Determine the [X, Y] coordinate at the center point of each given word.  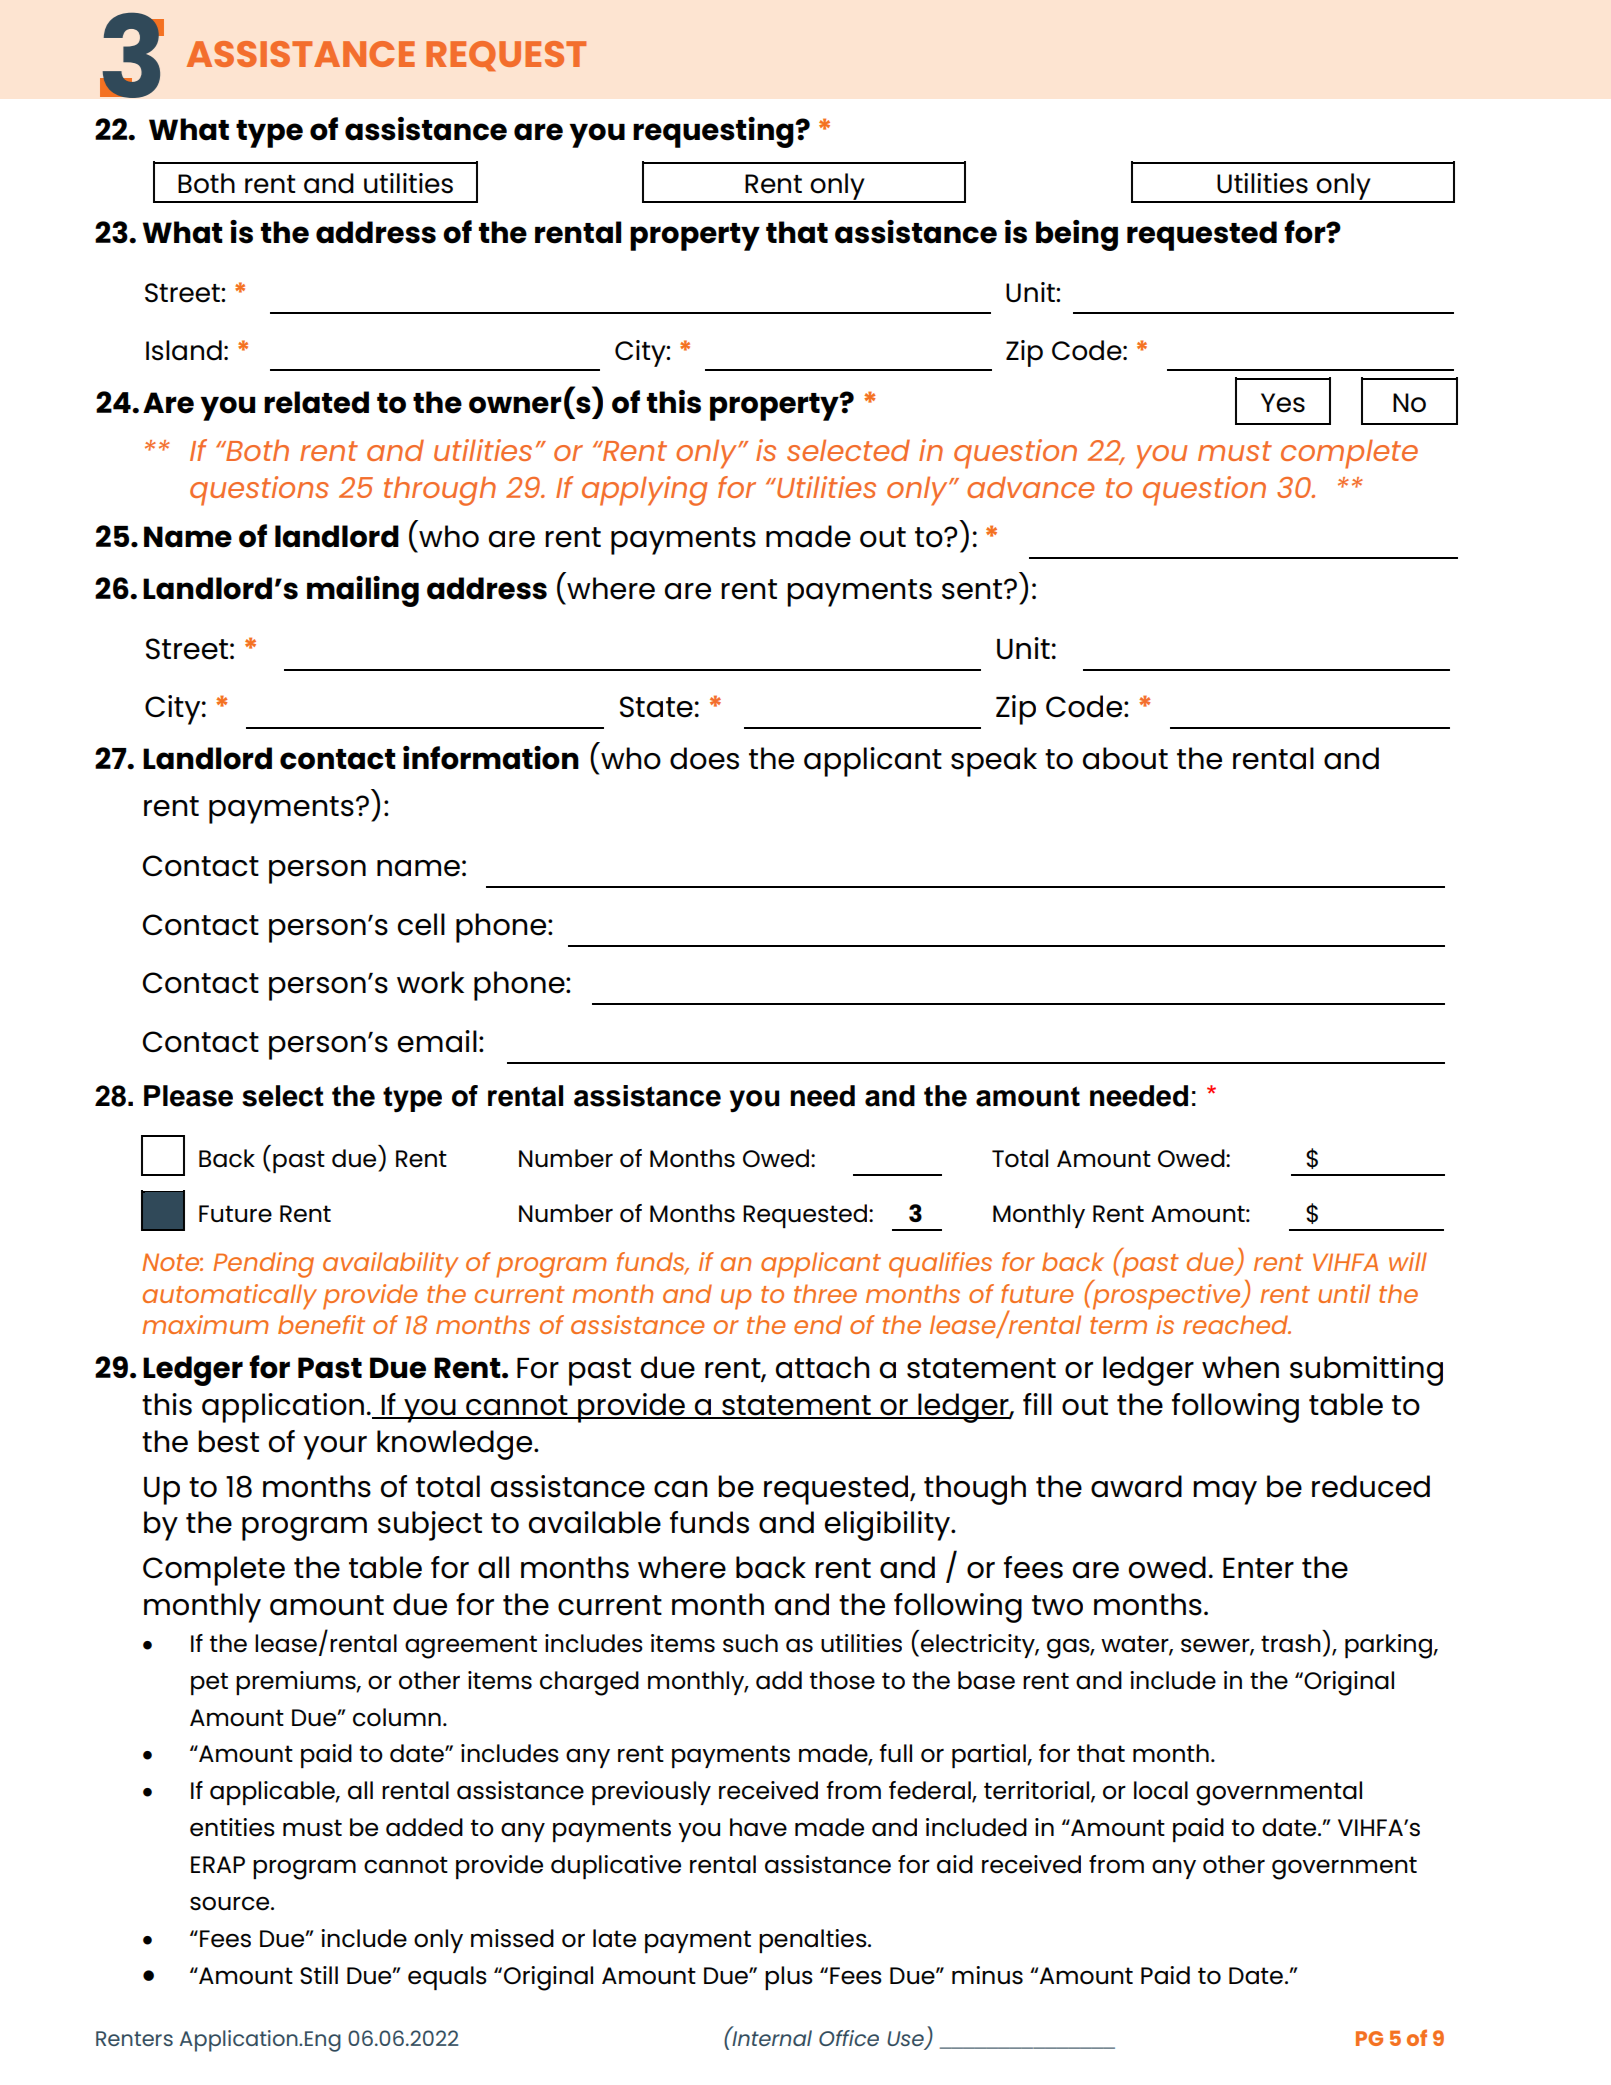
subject [430, 1526]
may [1225, 1493]
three [825, 1293]
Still [319, 1975]
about [1125, 758]
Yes [1283, 403]
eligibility [888, 1526]
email [437, 1041]
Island [184, 350]
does [704, 758]
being [1077, 235]
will [1408, 1261]
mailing [363, 591]
